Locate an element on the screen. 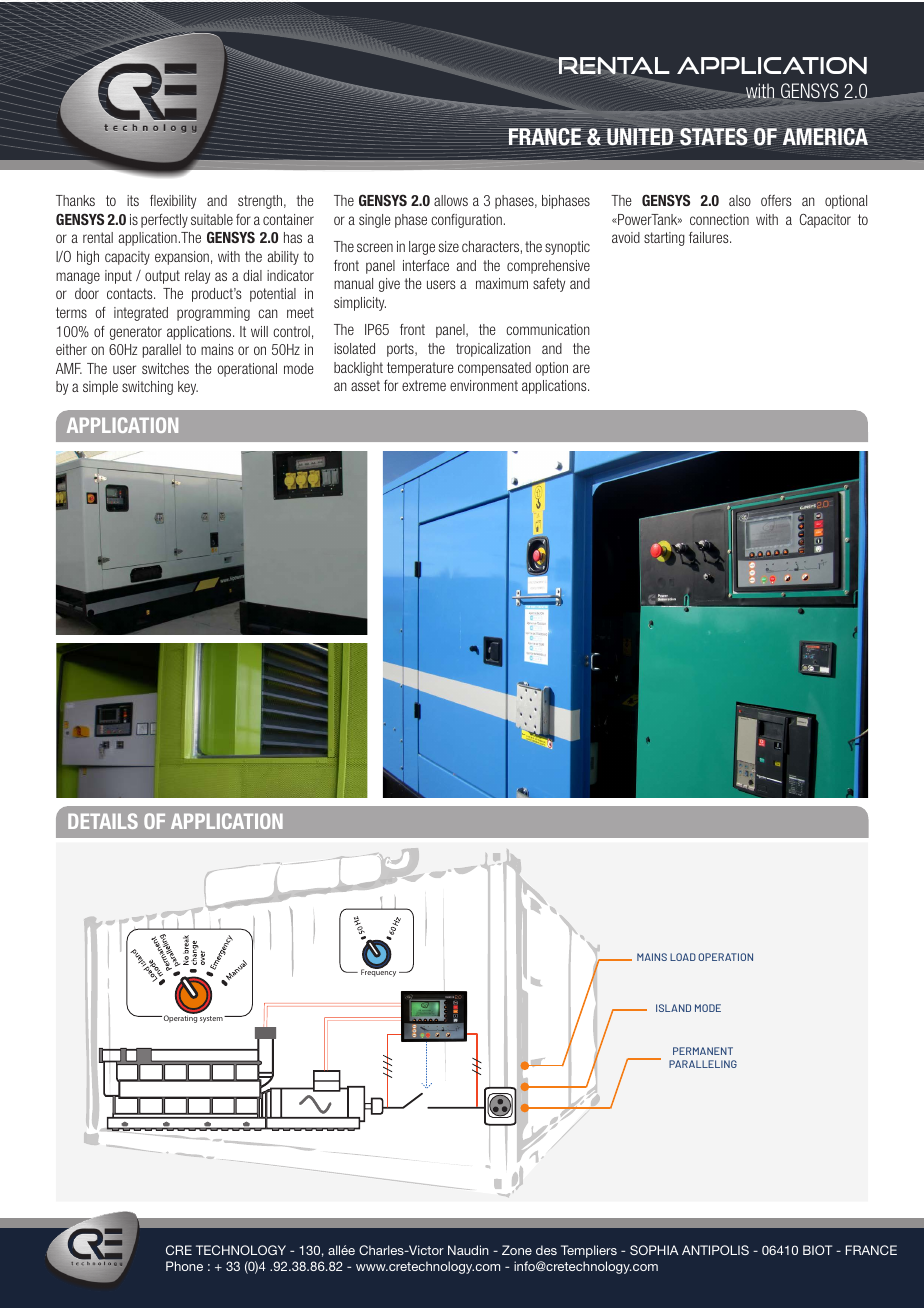  DETAILS is located at coordinates (103, 821).
